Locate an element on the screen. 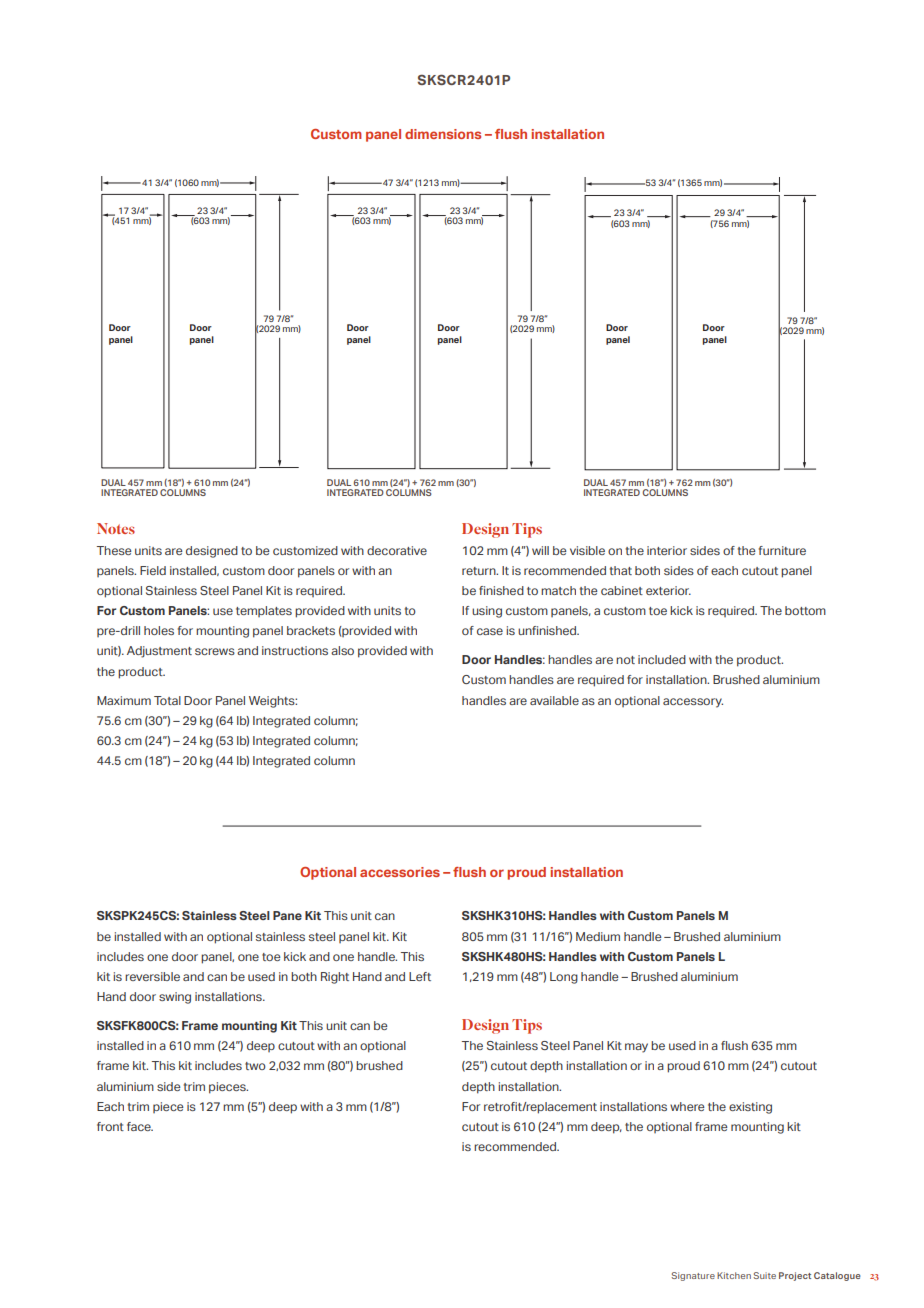  Total is located at coordinates (167, 700).
